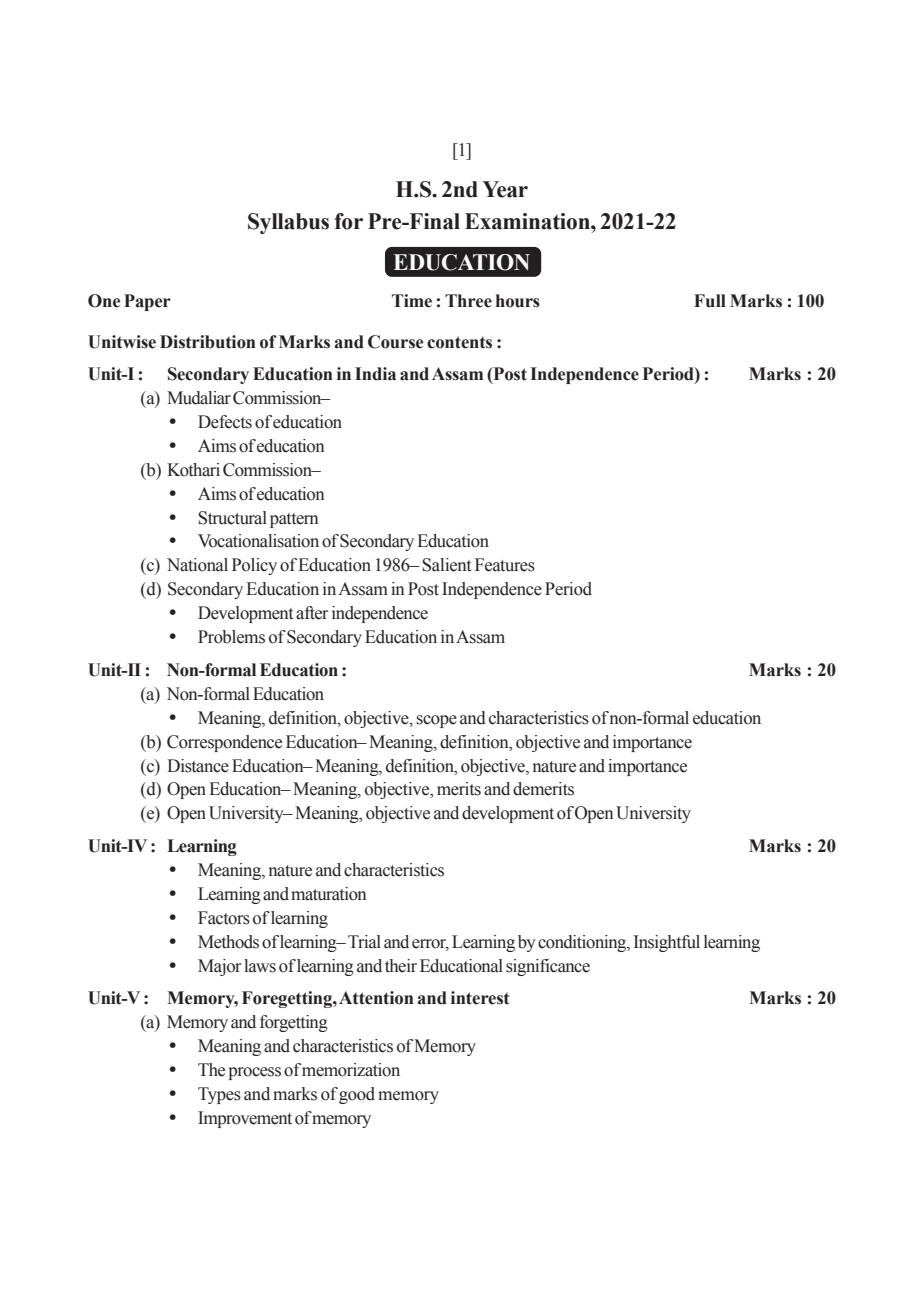  I want to click on Examination, so click(528, 221).
